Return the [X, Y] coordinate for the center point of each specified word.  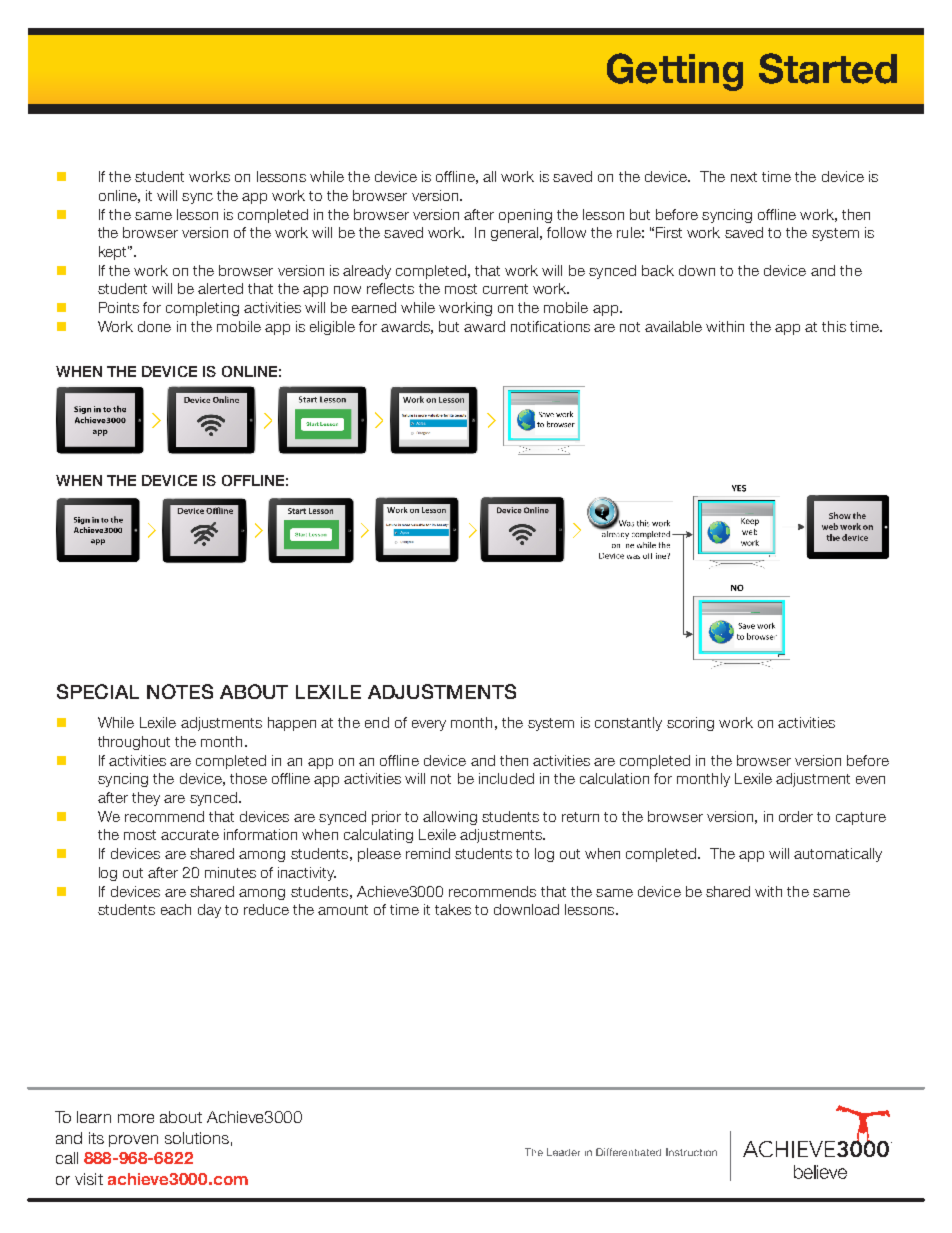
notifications [550, 326]
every [429, 725]
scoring [690, 724]
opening [525, 216]
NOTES [180, 691]
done [154, 326]
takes [453, 909]
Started [828, 68]
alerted [220, 288]
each [176, 909]
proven [133, 1141]
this [834, 326]
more [136, 1118]
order [796, 816]
